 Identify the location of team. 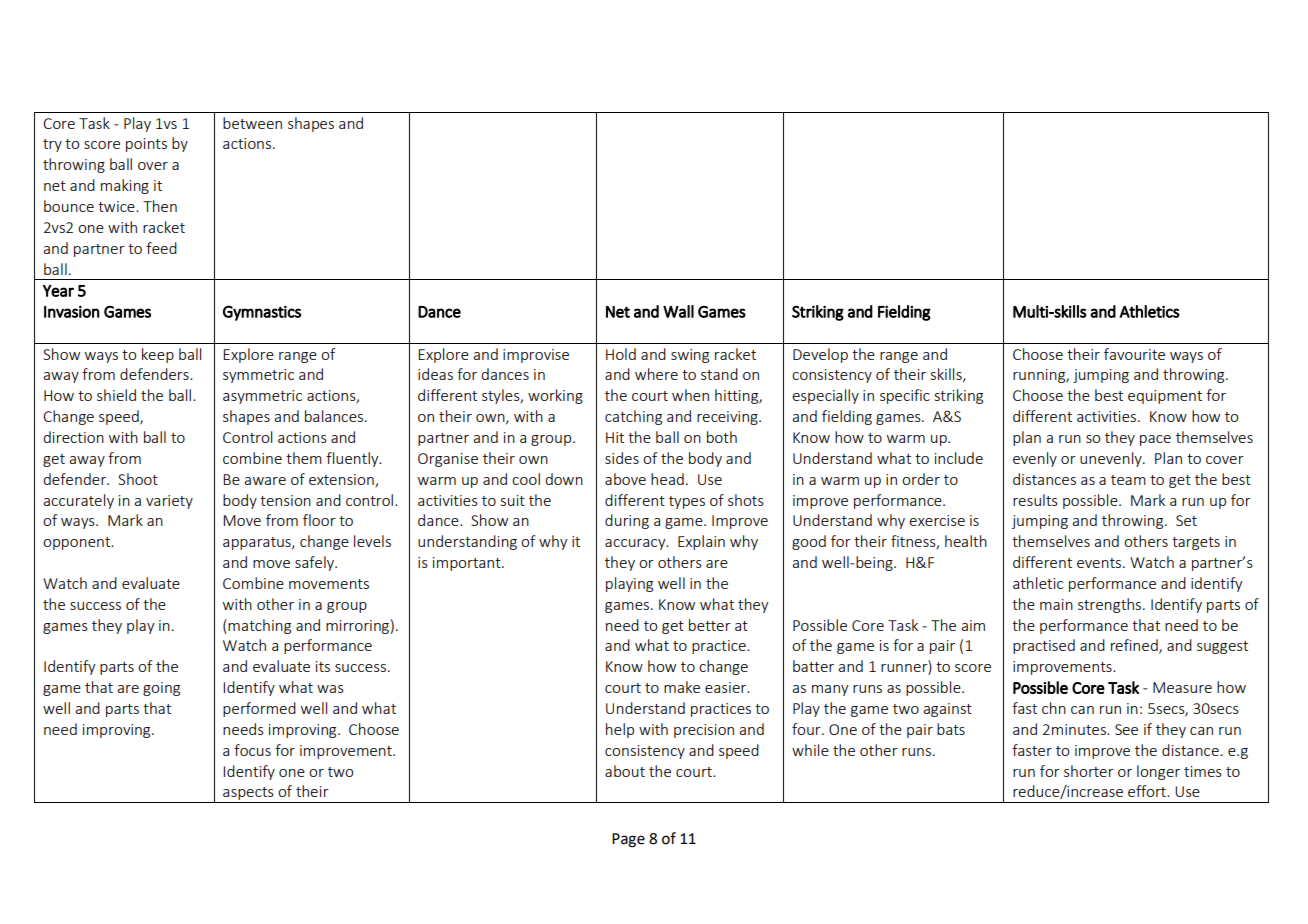
(1128, 480).
